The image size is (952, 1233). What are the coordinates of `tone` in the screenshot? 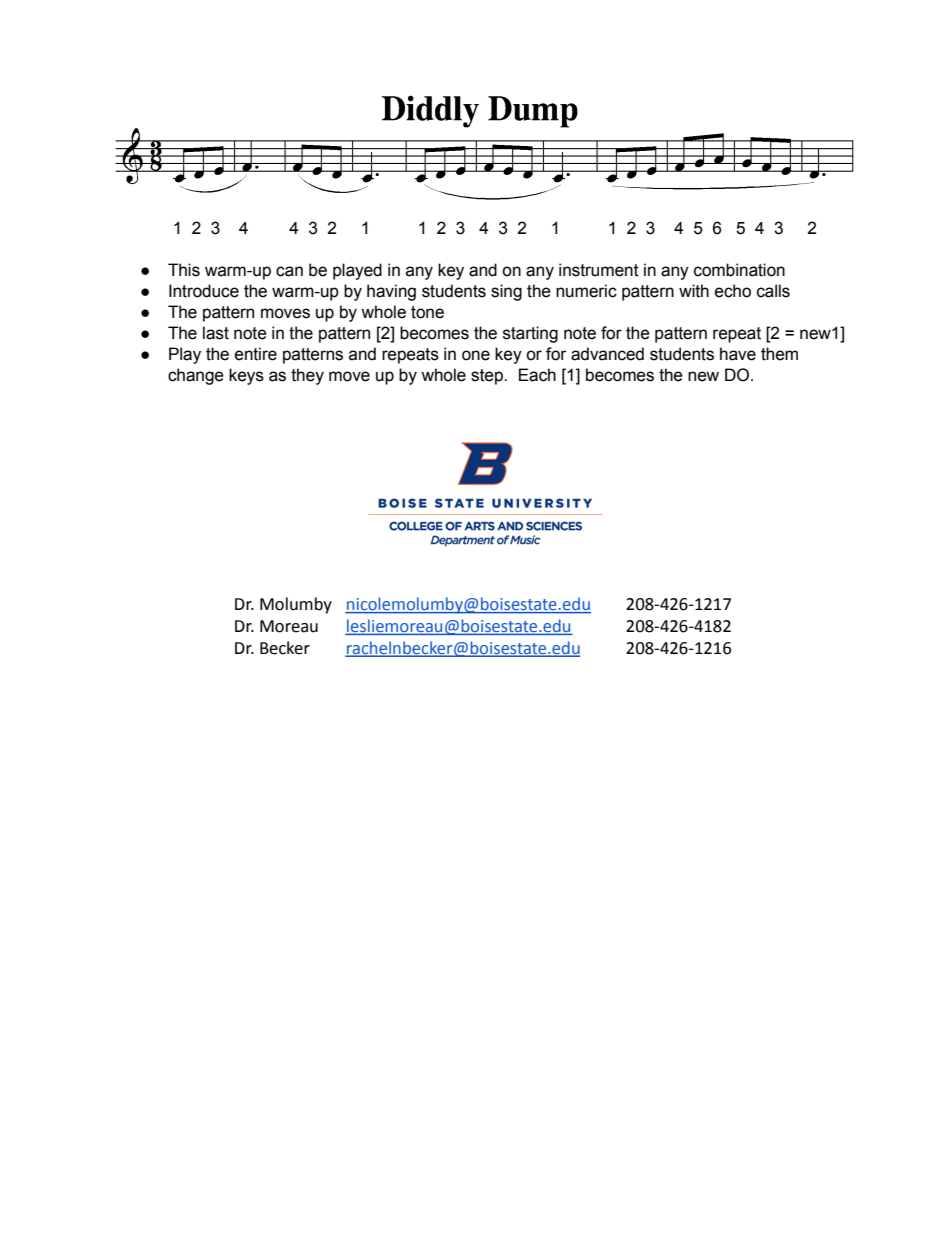 It's located at (427, 312).
